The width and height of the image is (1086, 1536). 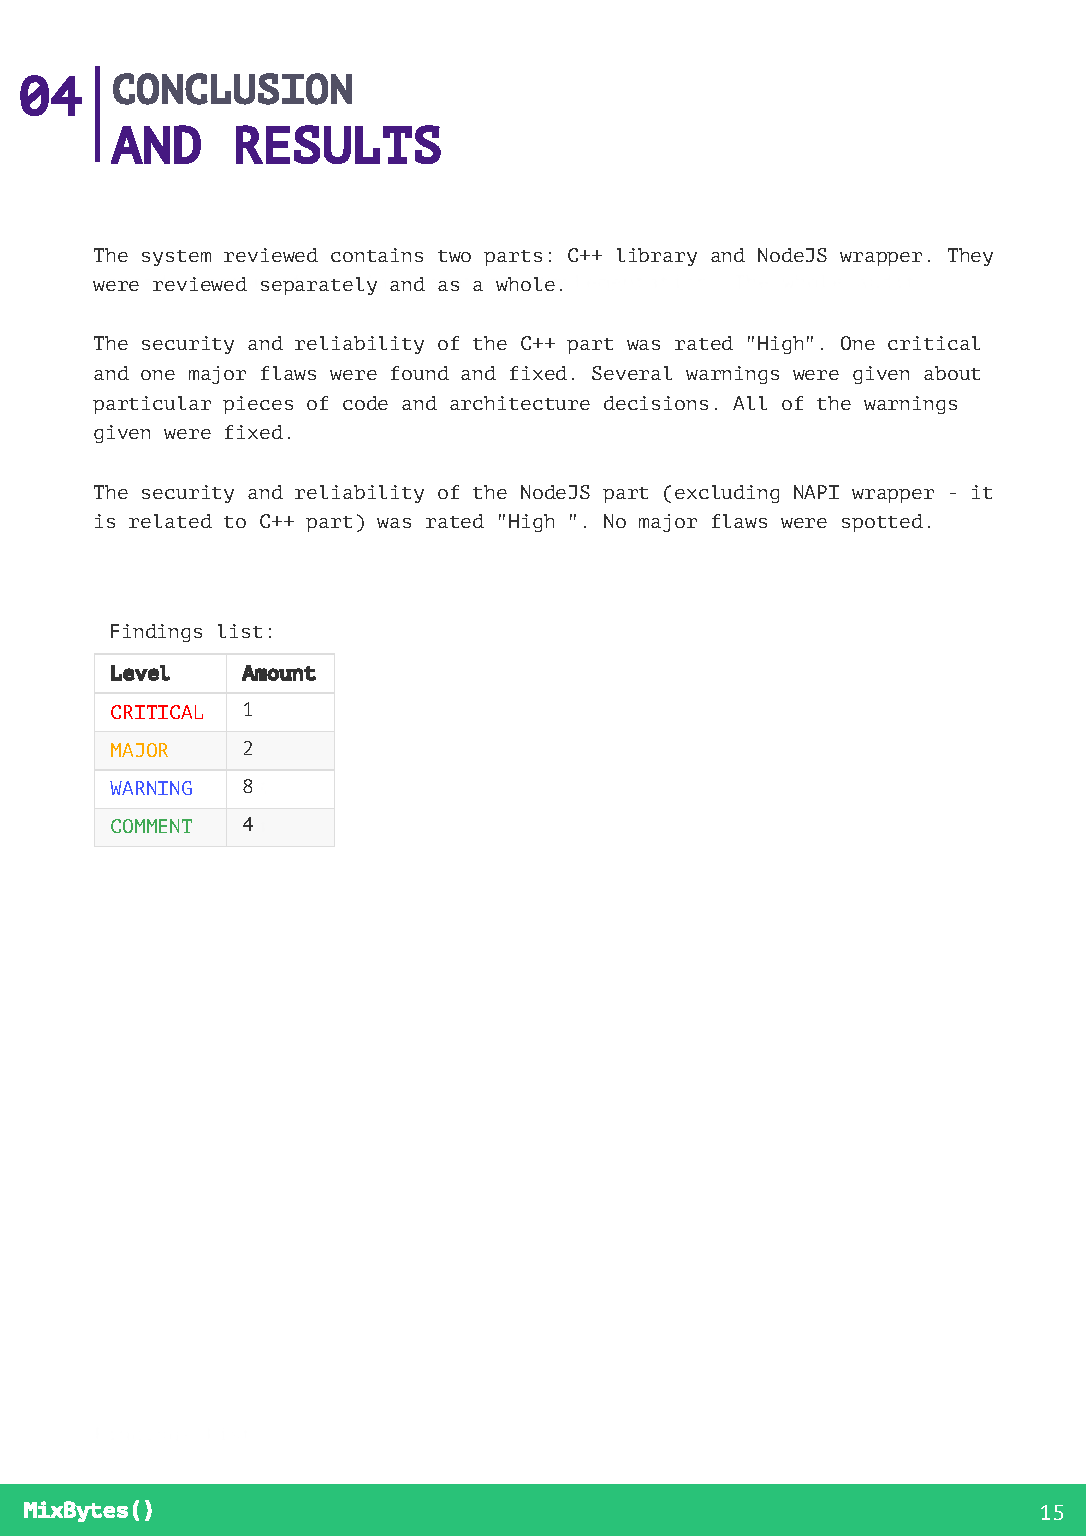 What do you see at coordinates (258, 405) in the image?
I see `pieces` at bounding box center [258, 405].
